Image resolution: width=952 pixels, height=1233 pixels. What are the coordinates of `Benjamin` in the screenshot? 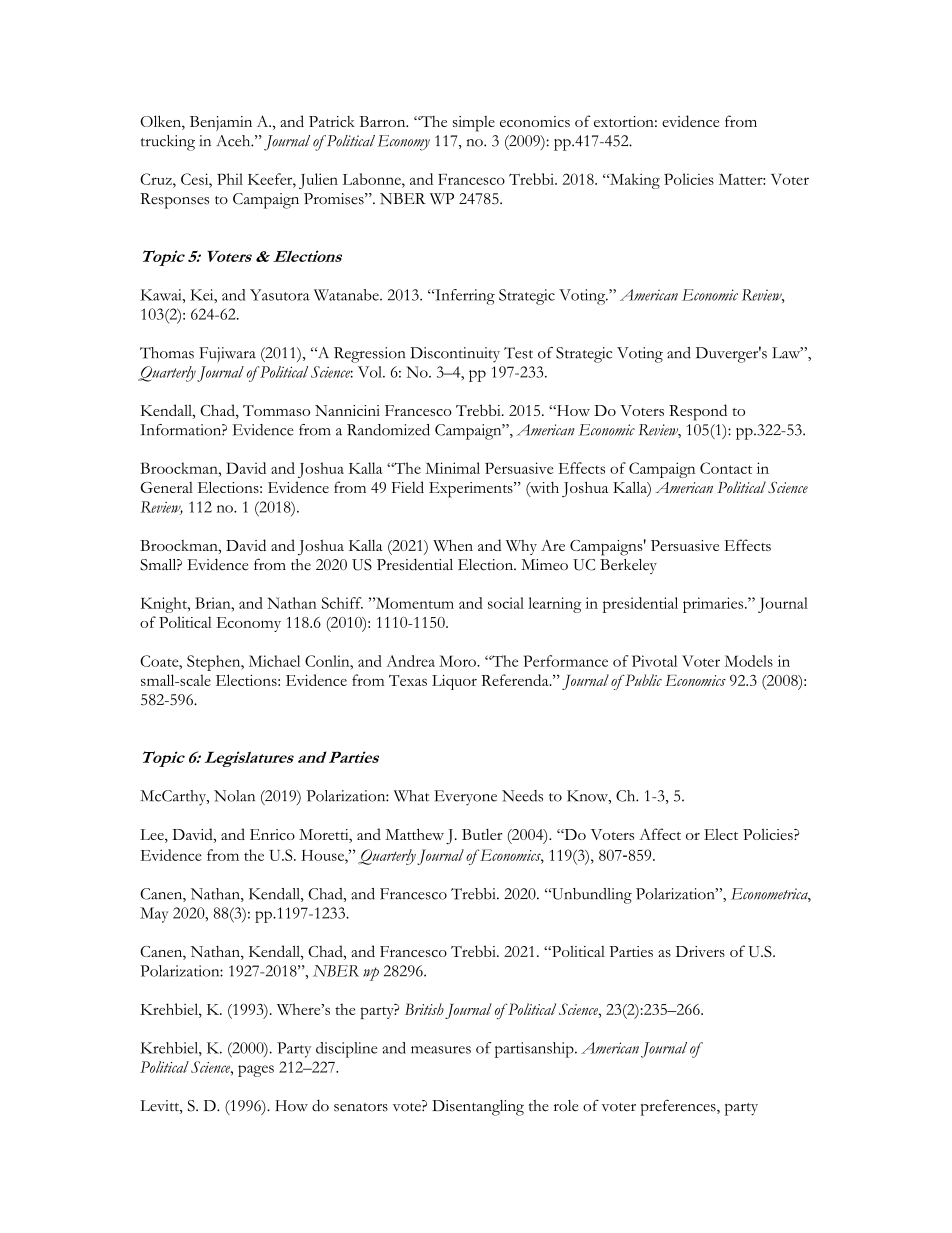 It's located at (221, 123).
